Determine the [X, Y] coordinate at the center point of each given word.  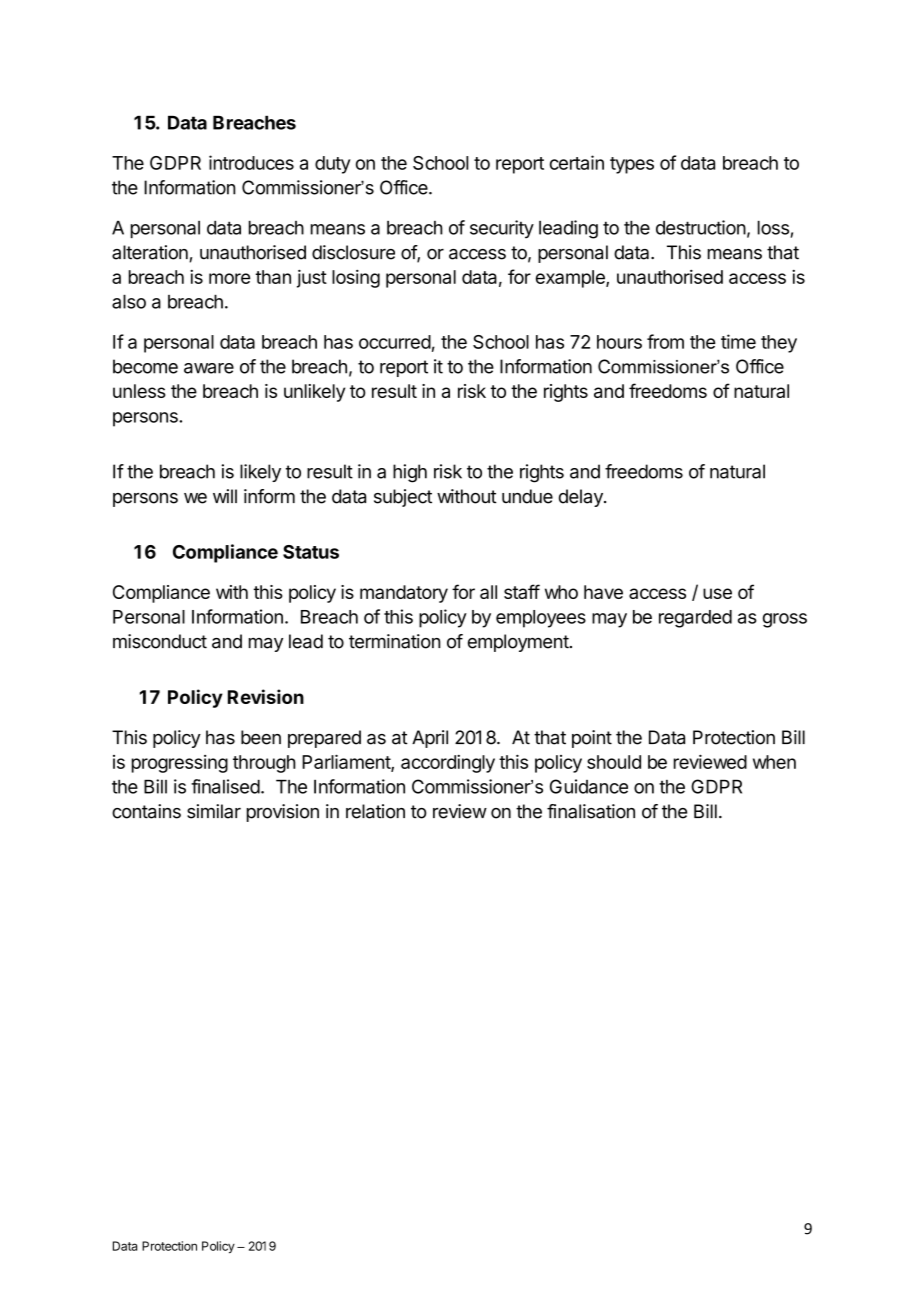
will [225, 496]
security [502, 229]
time [738, 341]
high [410, 473]
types [632, 165]
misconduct [160, 641]
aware [209, 368]
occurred [395, 342]
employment [518, 643]
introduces [251, 162]
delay [582, 498]
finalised [225, 786]
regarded [695, 619]
